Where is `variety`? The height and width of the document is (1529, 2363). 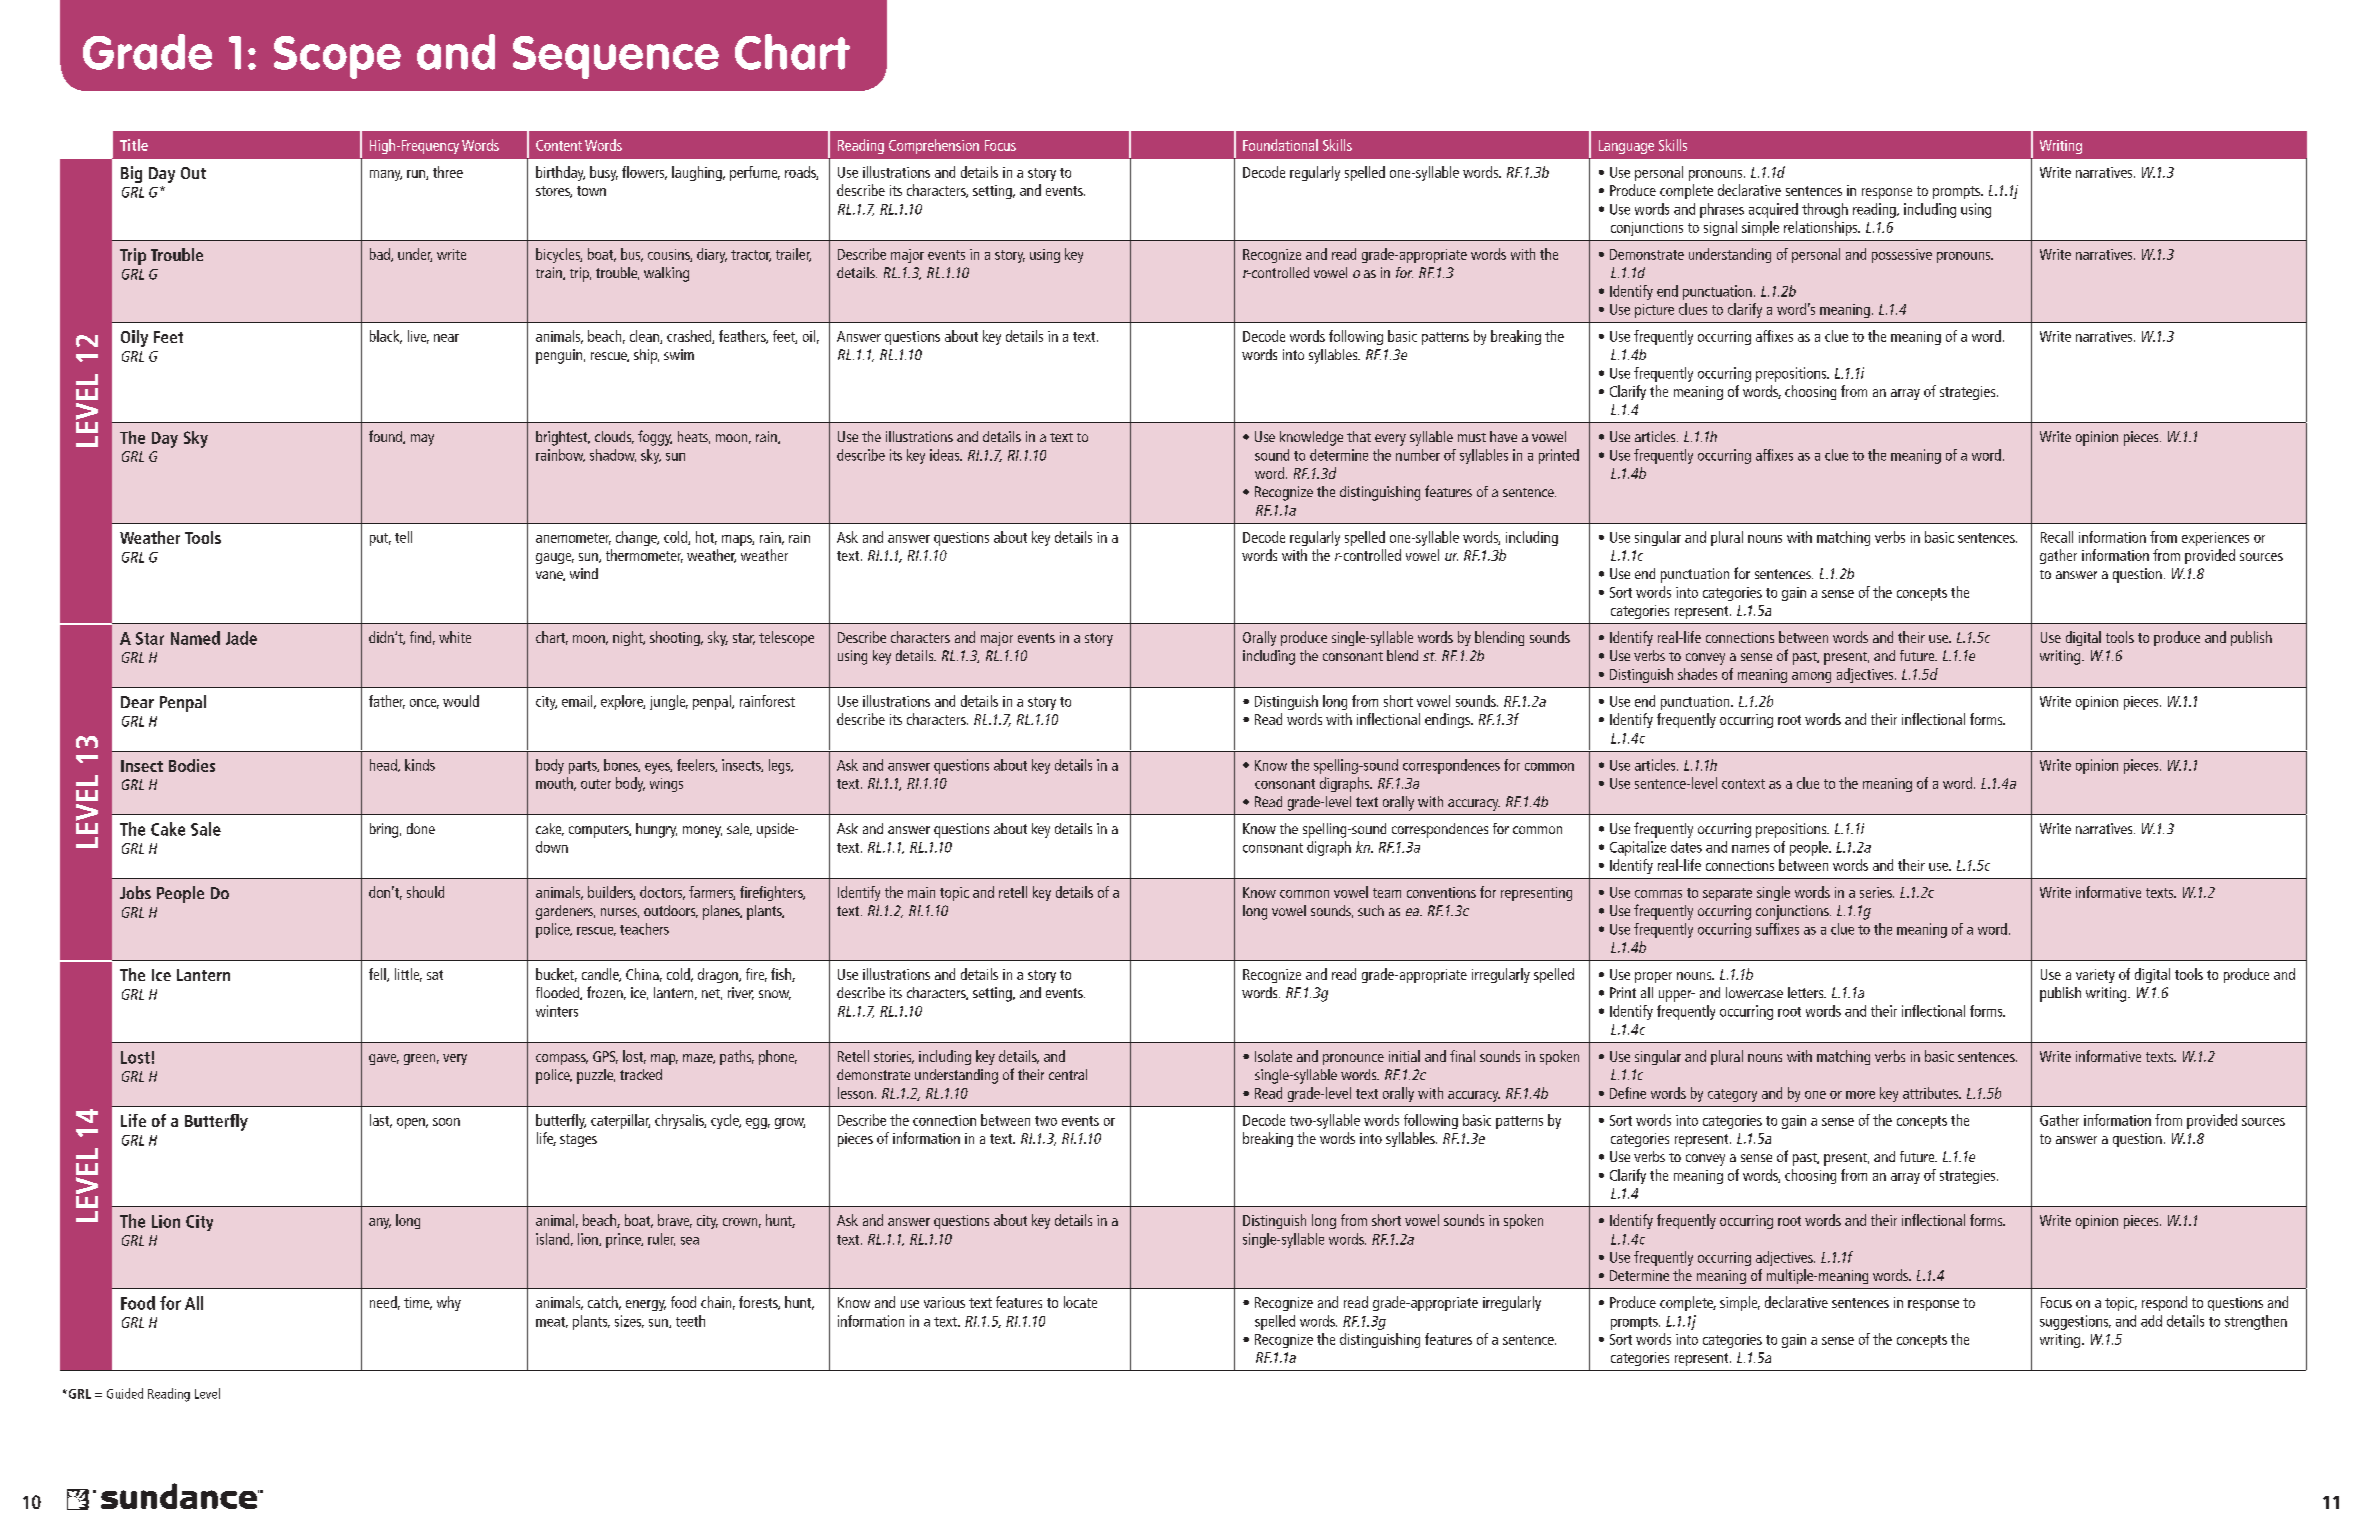 variety is located at coordinates (2095, 976).
